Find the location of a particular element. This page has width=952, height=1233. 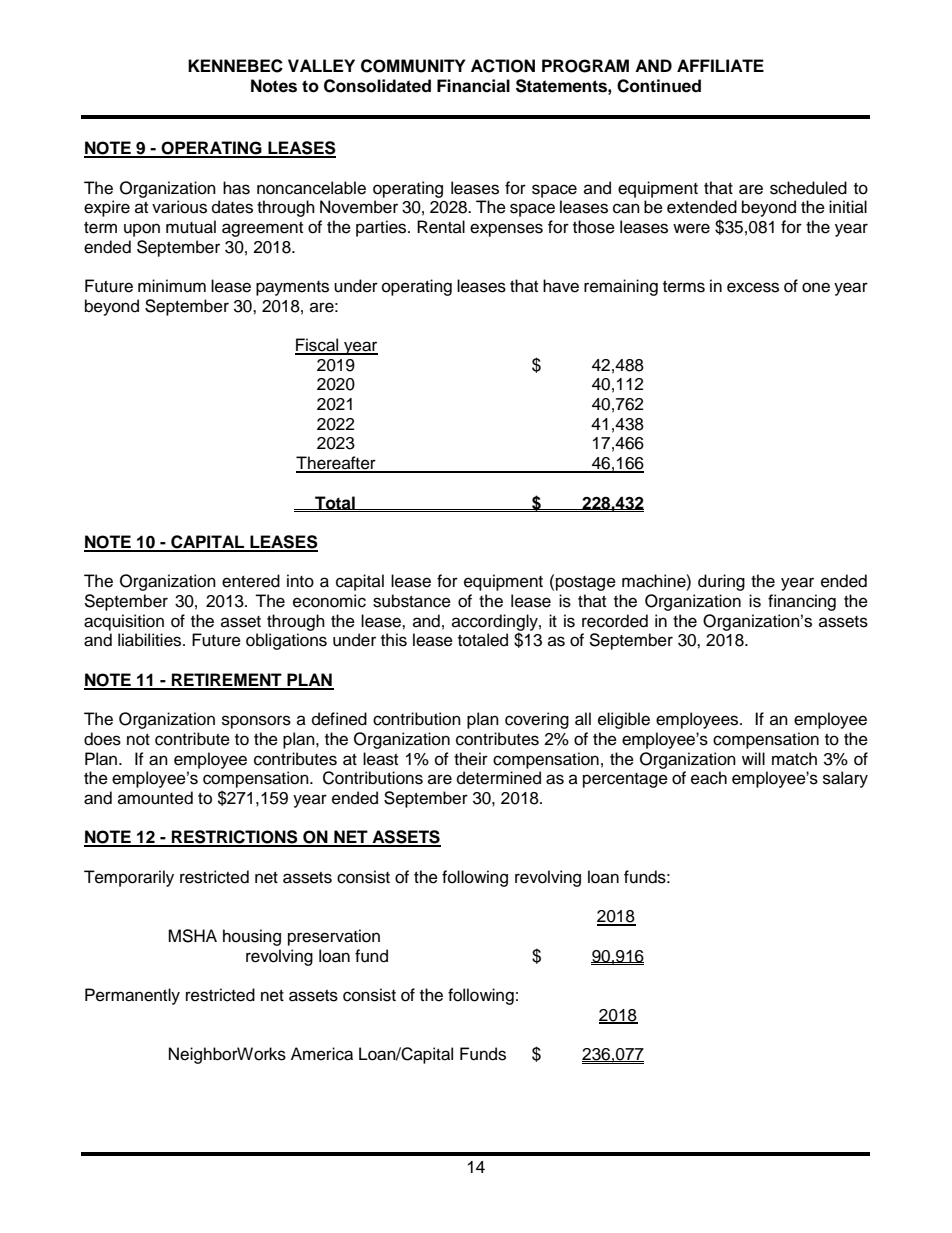

minimum is located at coordinates (172, 286).
